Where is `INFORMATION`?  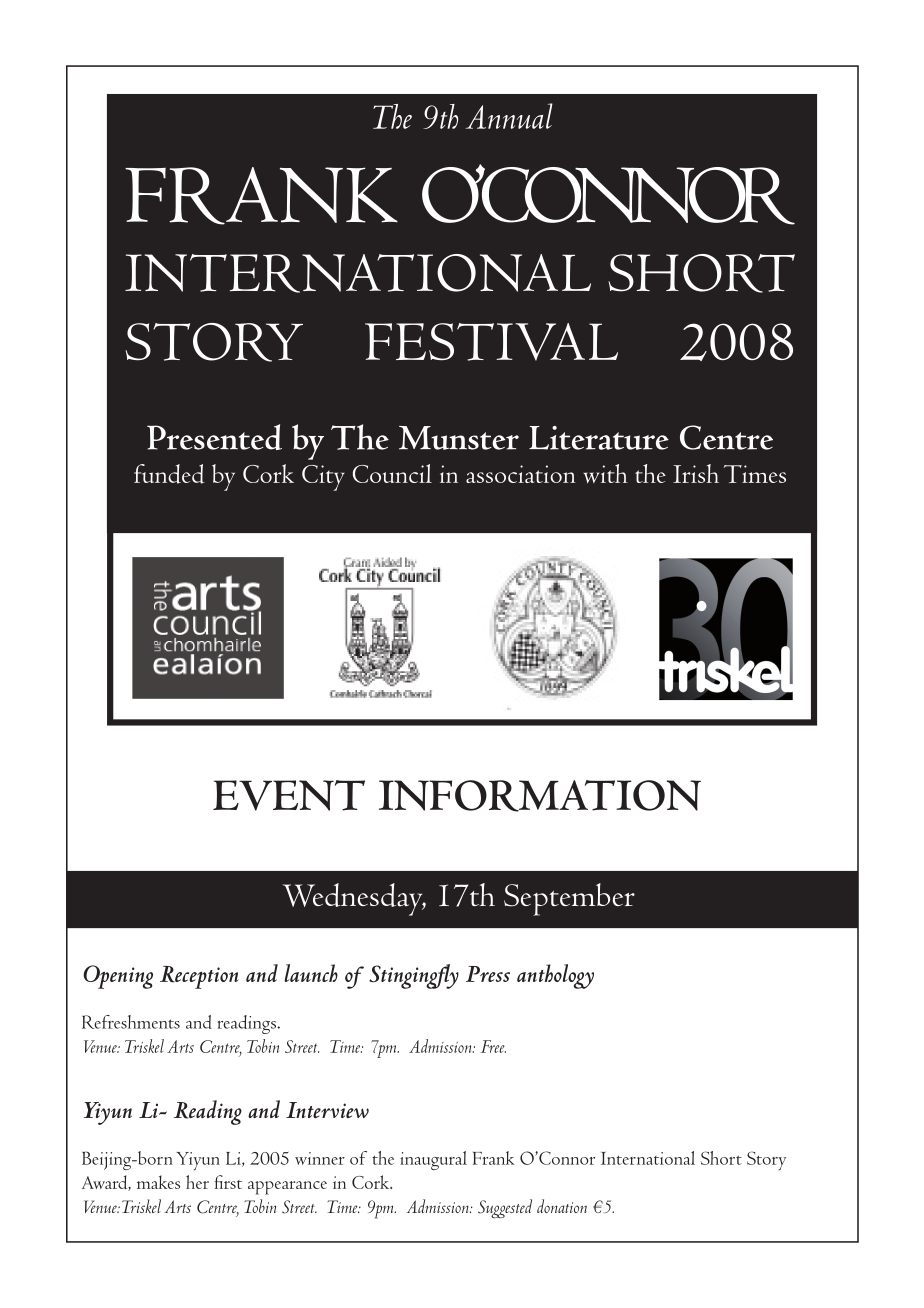 INFORMATION is located at coordinates (540, 796).
